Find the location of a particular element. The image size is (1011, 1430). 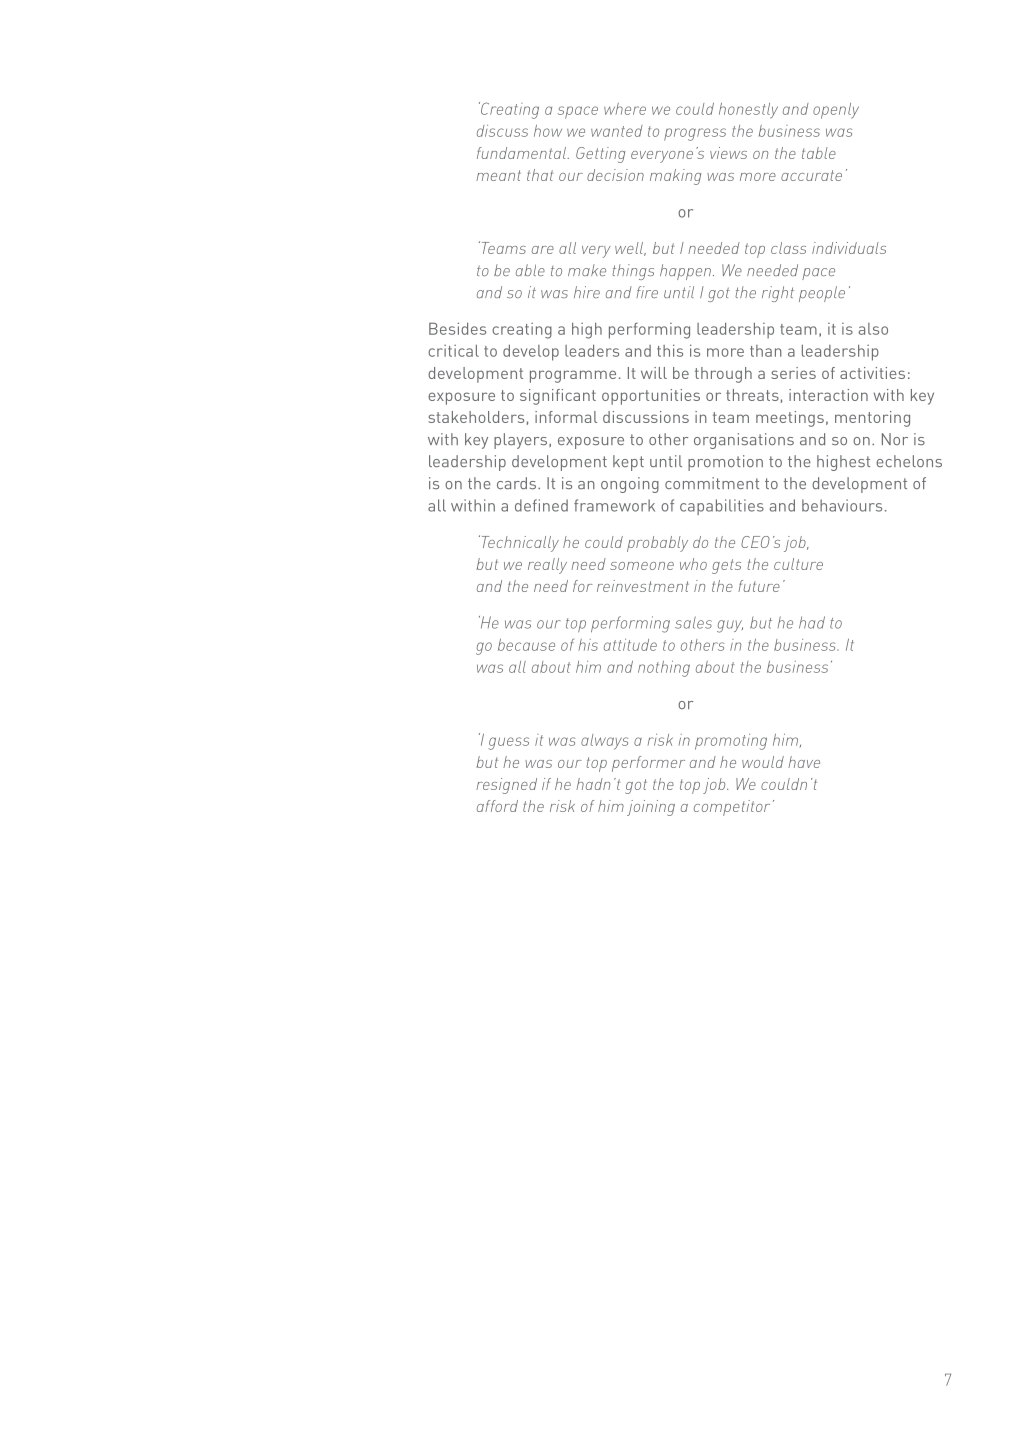

openly is located at coordinates (836, 111).
